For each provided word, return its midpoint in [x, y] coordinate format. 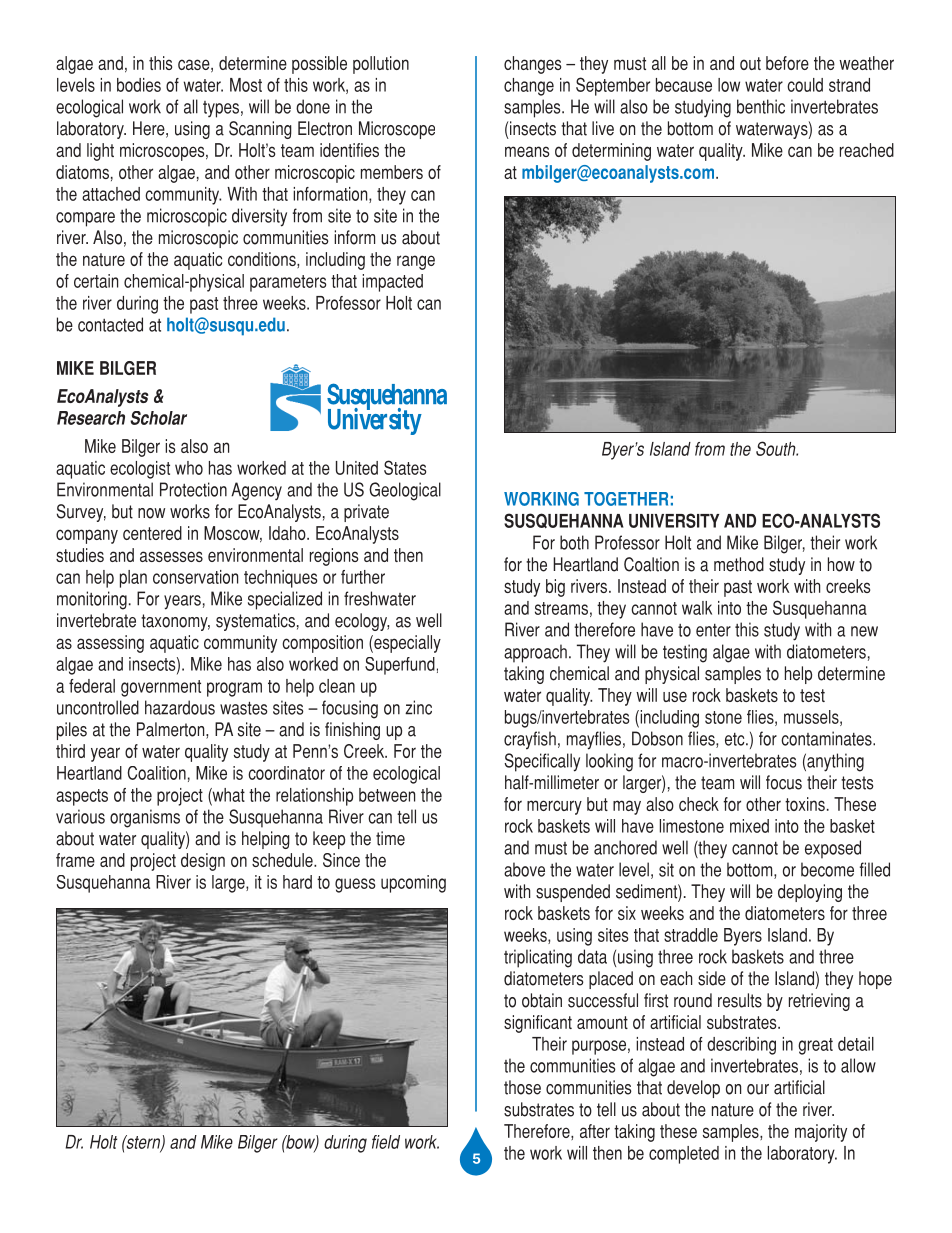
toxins [805, 804]
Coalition [156, 773]
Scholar [158, 418]
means [527, 151]
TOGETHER [626, 499]
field [386, 1142]
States [405, 467]
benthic [761, 106]
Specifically [542, 762]
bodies [139, 85]
